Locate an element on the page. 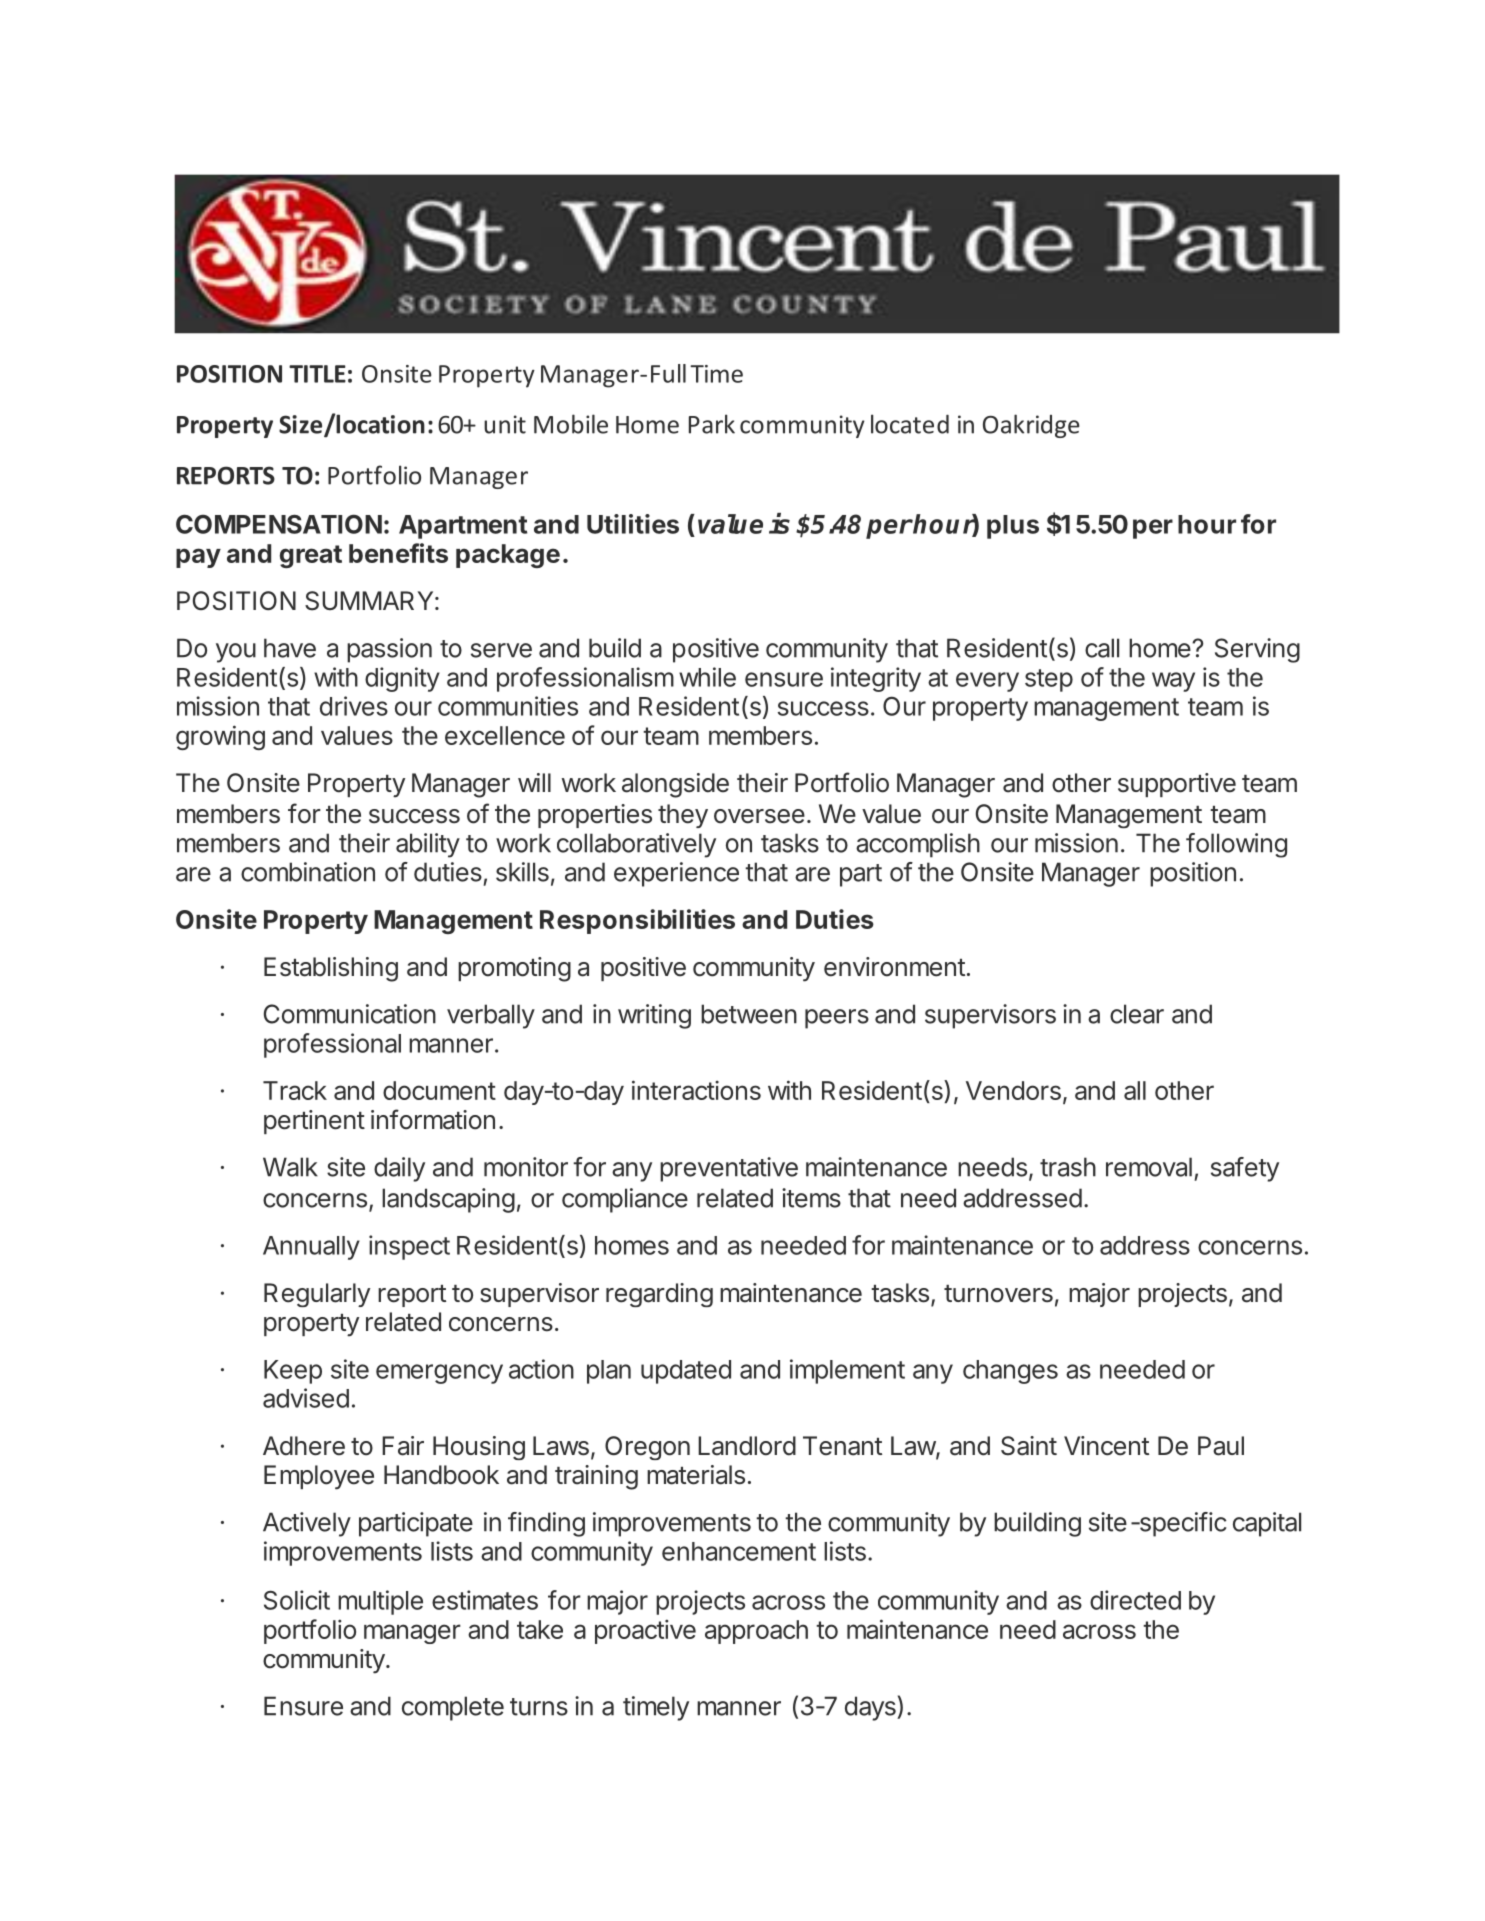 The image size is (1485, 1921). Keep is located at coordinates (293, 1372).
